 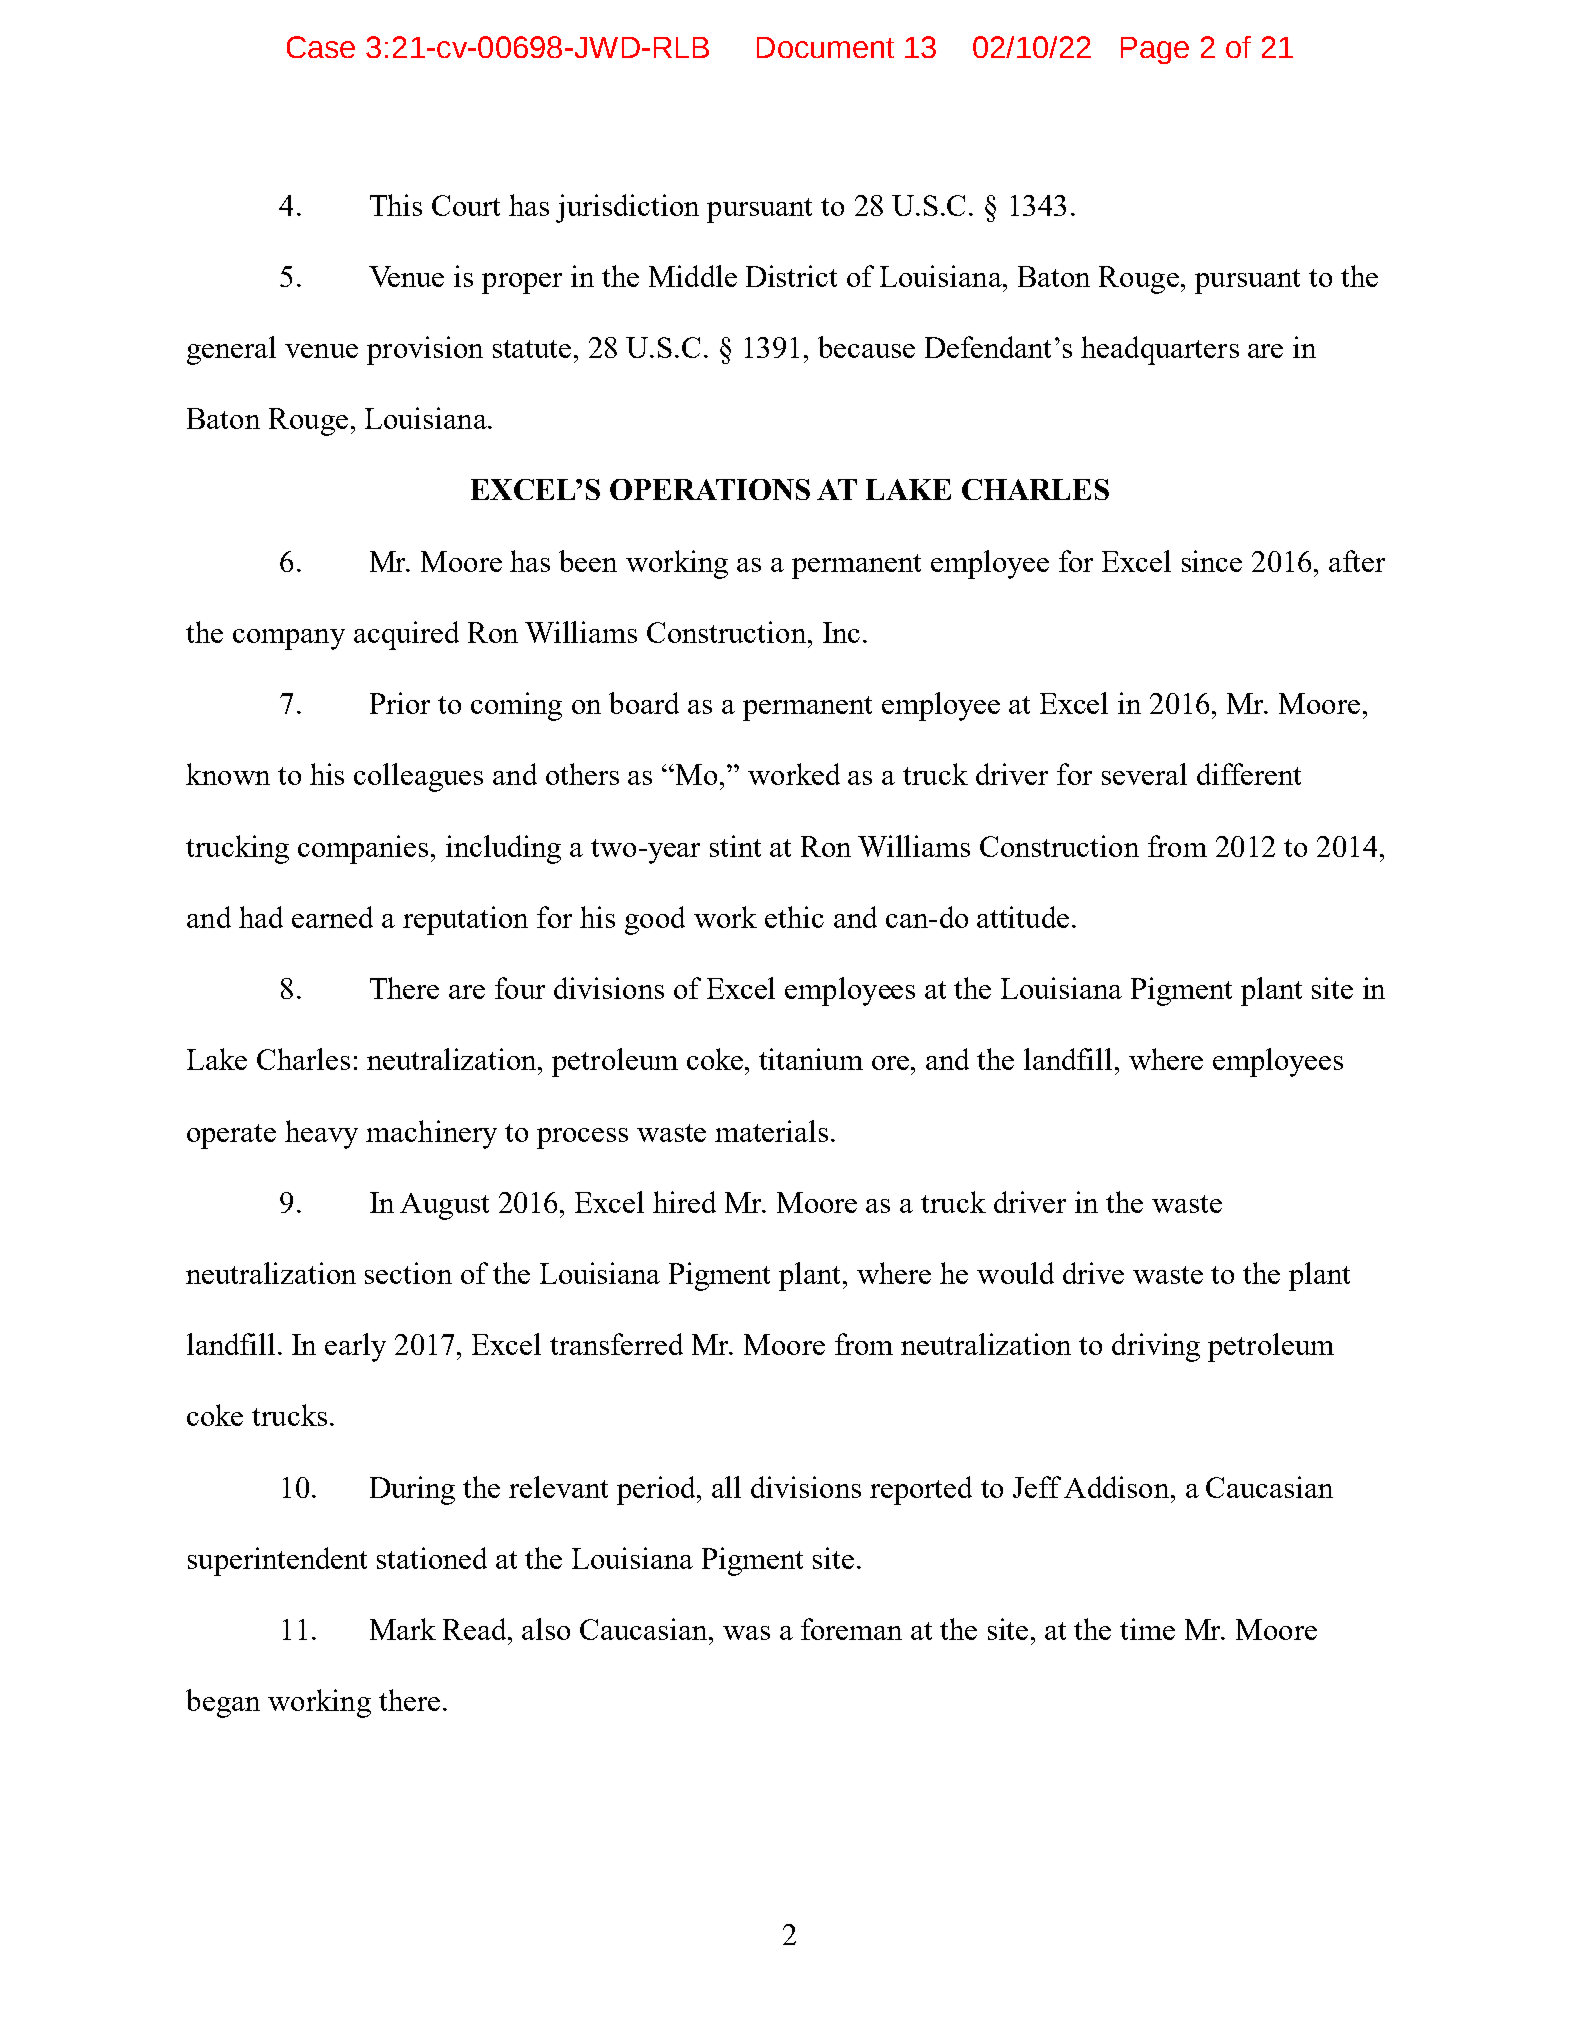 I want to click on would, so click(x=1015, y=1273).
